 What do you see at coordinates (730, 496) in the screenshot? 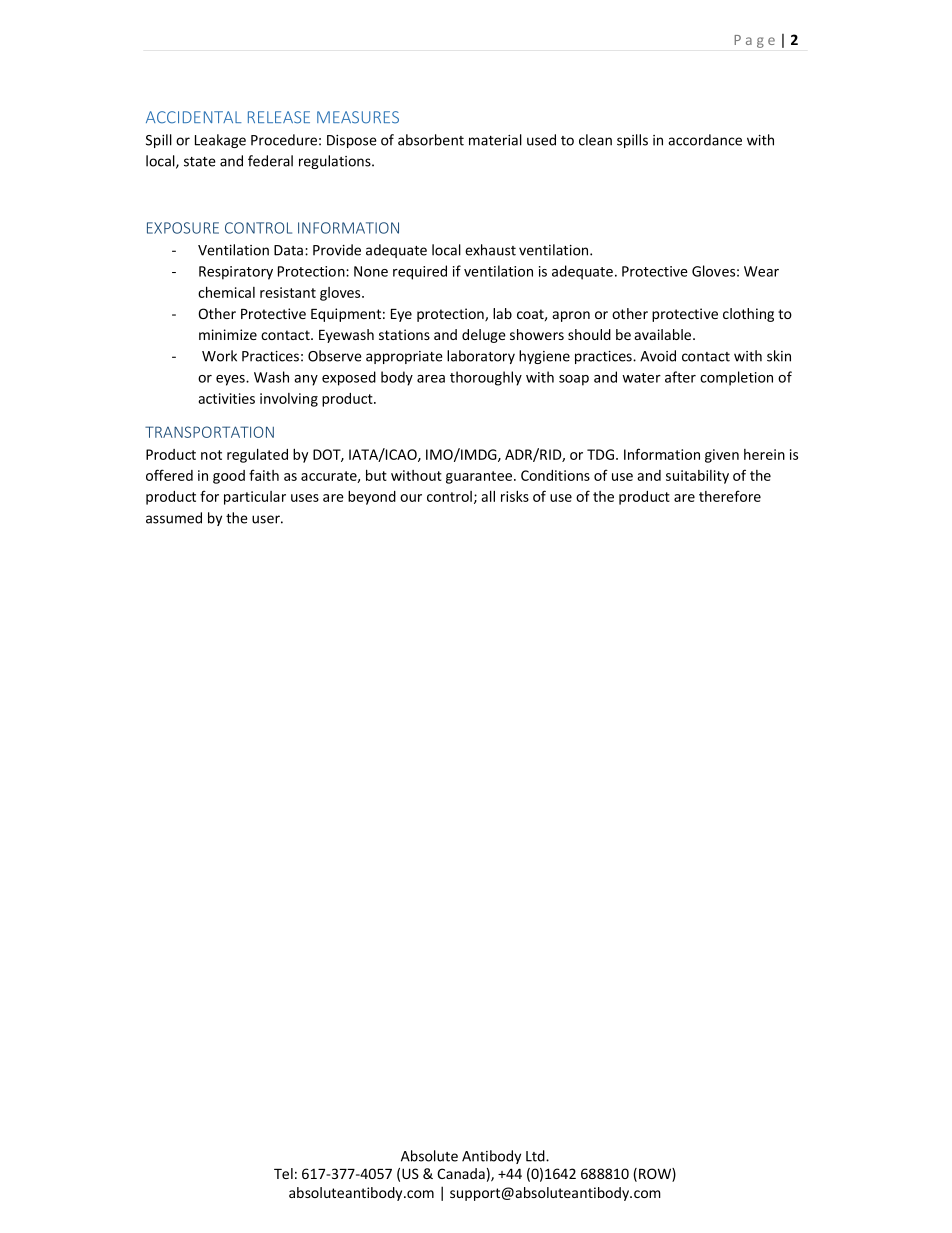
I see `therefore` at bounding box center [730, 496].
